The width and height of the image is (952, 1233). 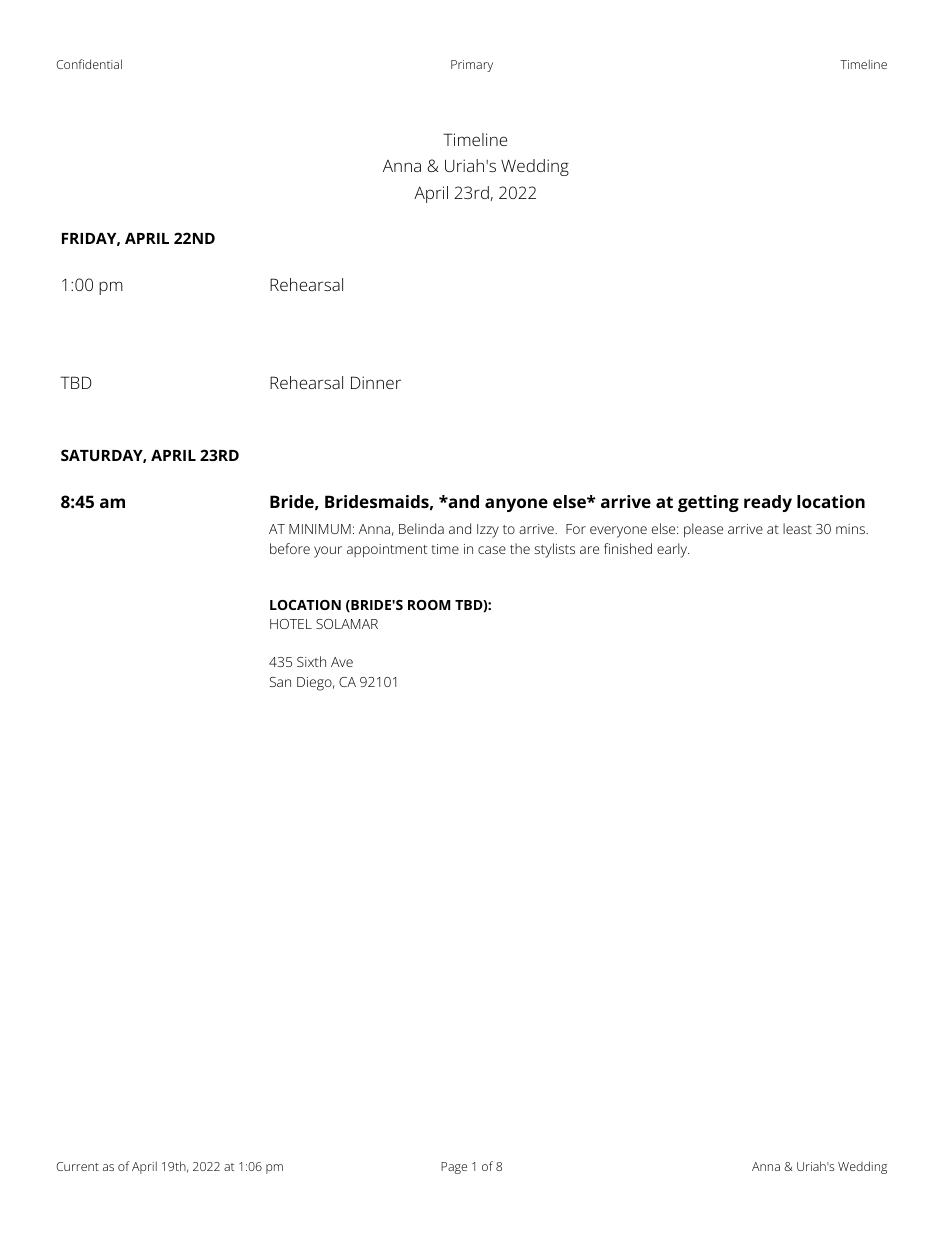 What do you see at coordinates (673, 550) in the image?
I see `early` at bounding box center [673, 550].
